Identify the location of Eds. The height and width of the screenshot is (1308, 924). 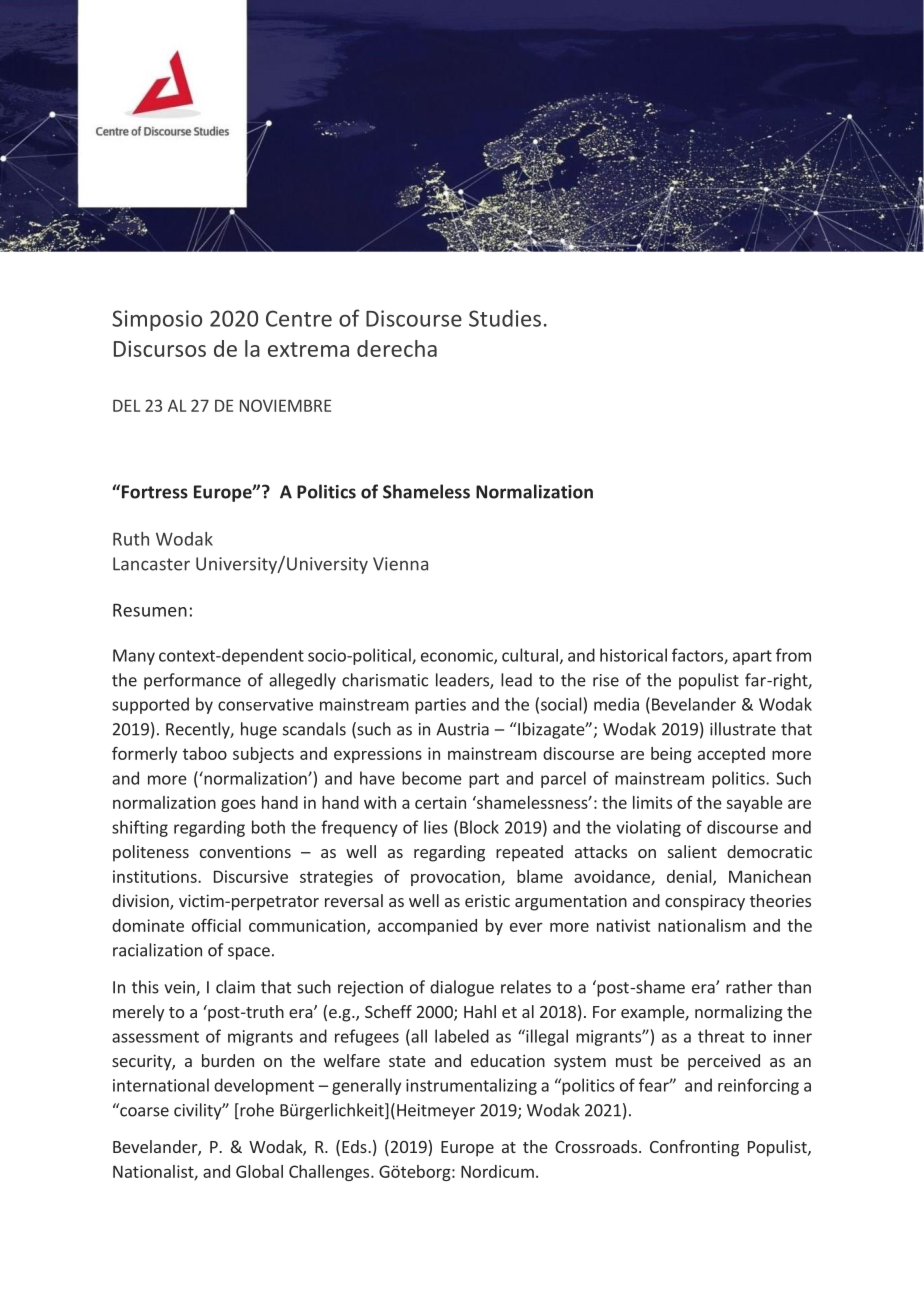
(355, 1146).
